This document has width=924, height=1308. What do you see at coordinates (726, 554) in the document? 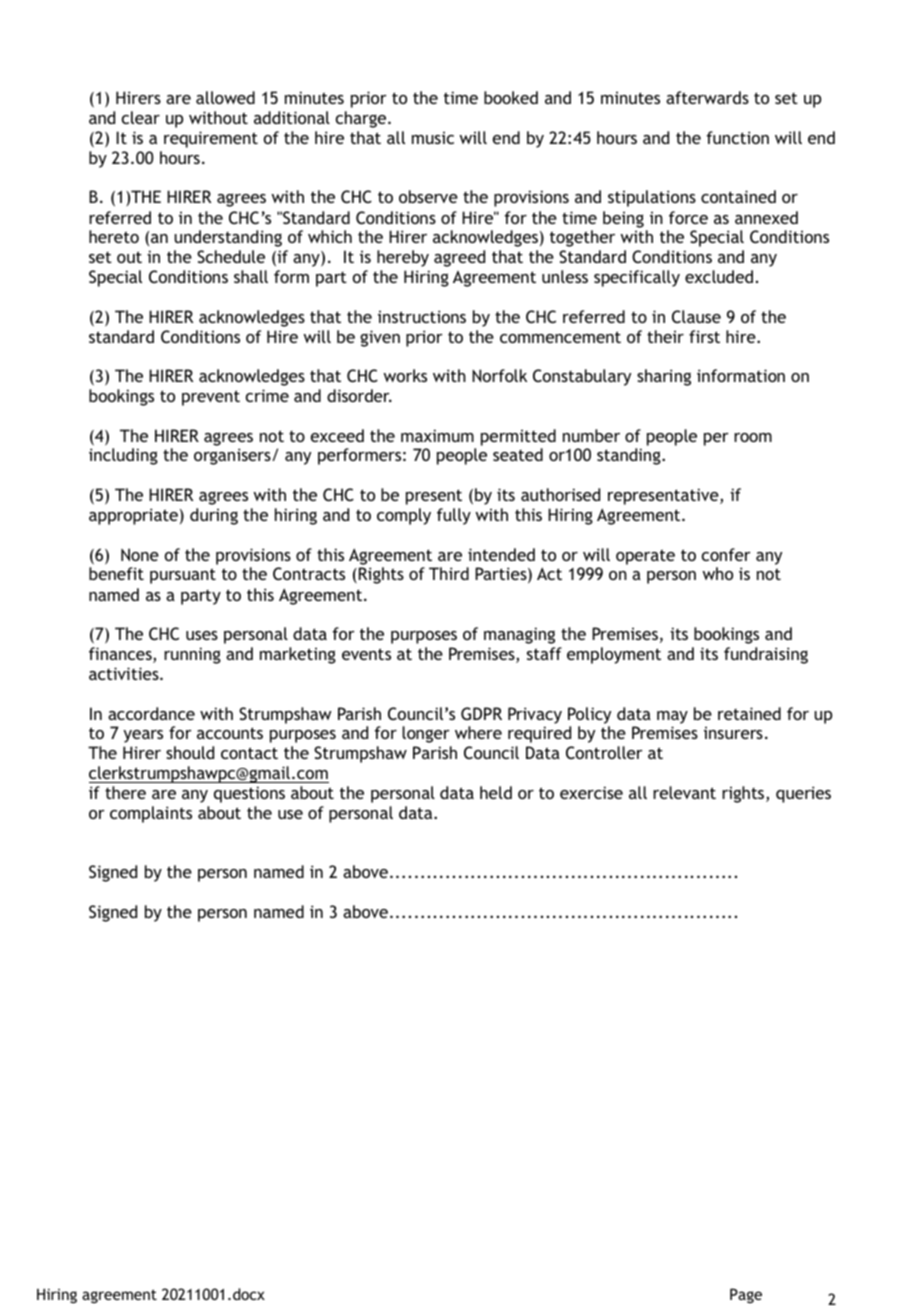
I see `confer` at bounding box center [726, 554].
